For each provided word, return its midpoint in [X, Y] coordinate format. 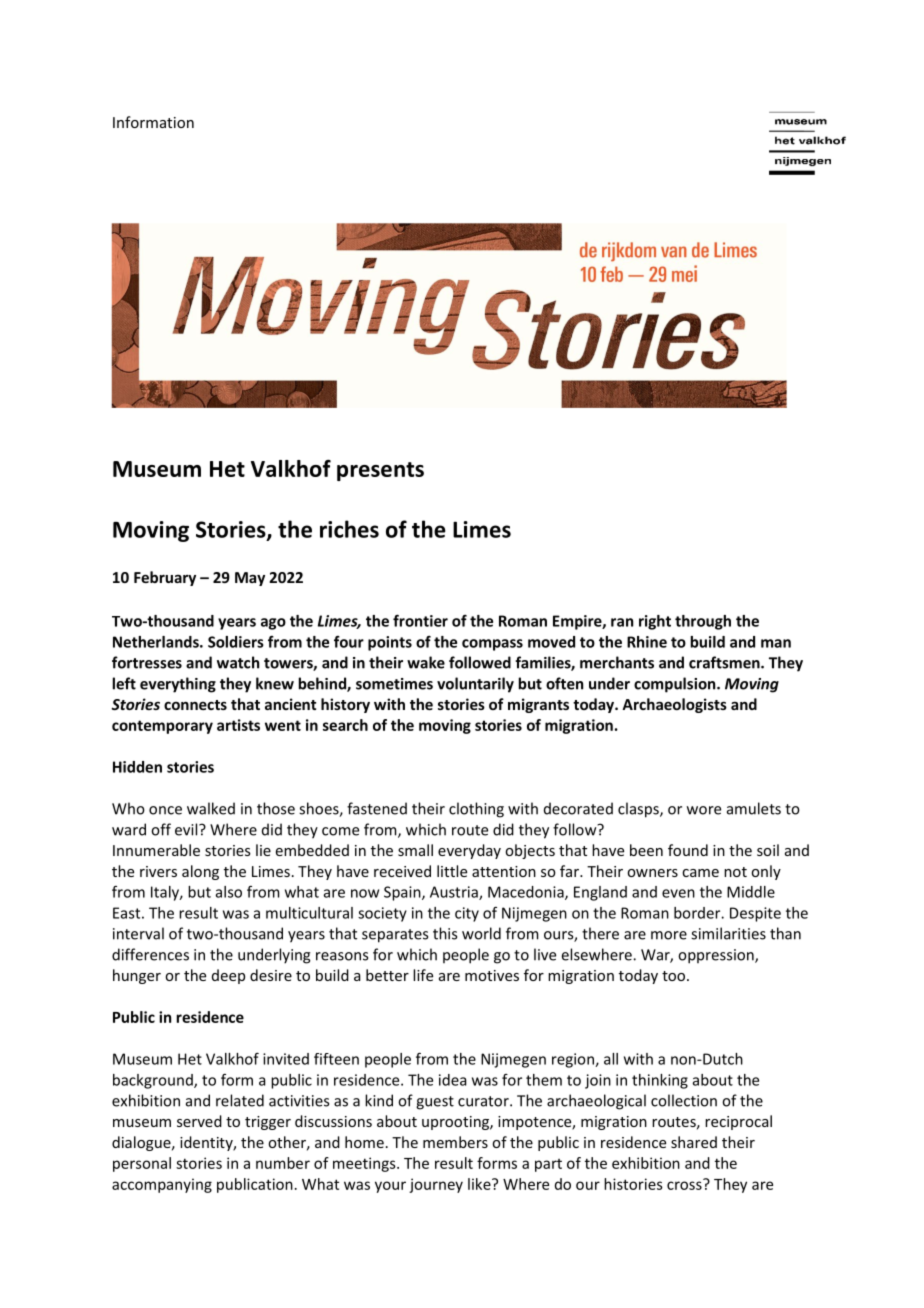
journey [436, 1185]
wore [704, 810]
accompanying [162, 1185]
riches [349, 529]
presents [380, 471]
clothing [476, 810]
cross [685, 1184]
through [703, 622]
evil [187, 829]
